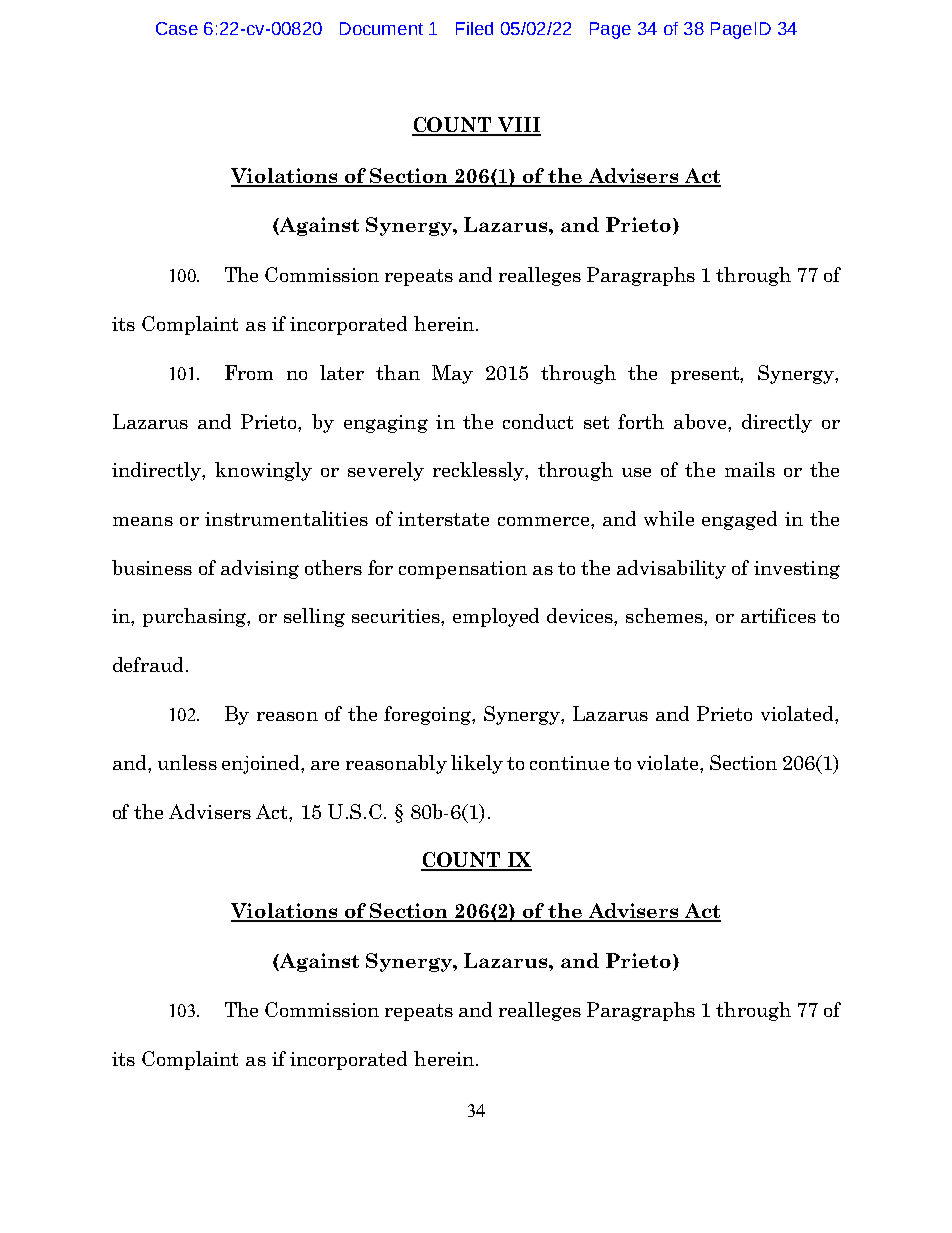 The width and height of the screenshot is (952, 1233). What do you see at coordinates (452, 374) in the screenshot?
I see `May` at bounding box center [452, 374].
